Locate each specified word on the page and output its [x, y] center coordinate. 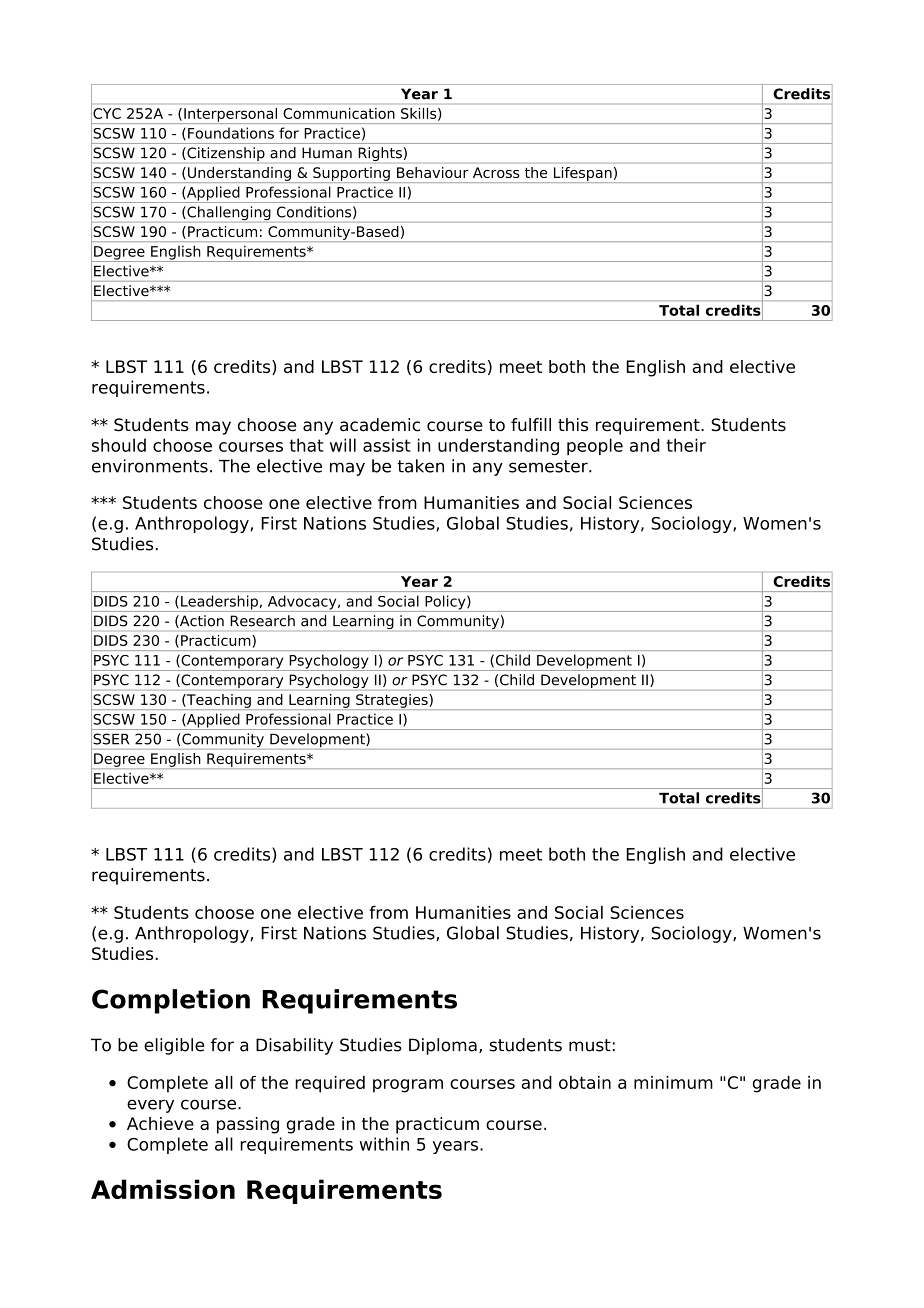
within [384, 1144]
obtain [585, 1082]
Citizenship [225, 154]
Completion [171, 1001]
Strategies [392, 701]
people [595, 446]
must [590, 1045]
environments [150, 466]
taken [421, 466]
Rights [380, 154]
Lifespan [583, 174]
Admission [163, 1189]
